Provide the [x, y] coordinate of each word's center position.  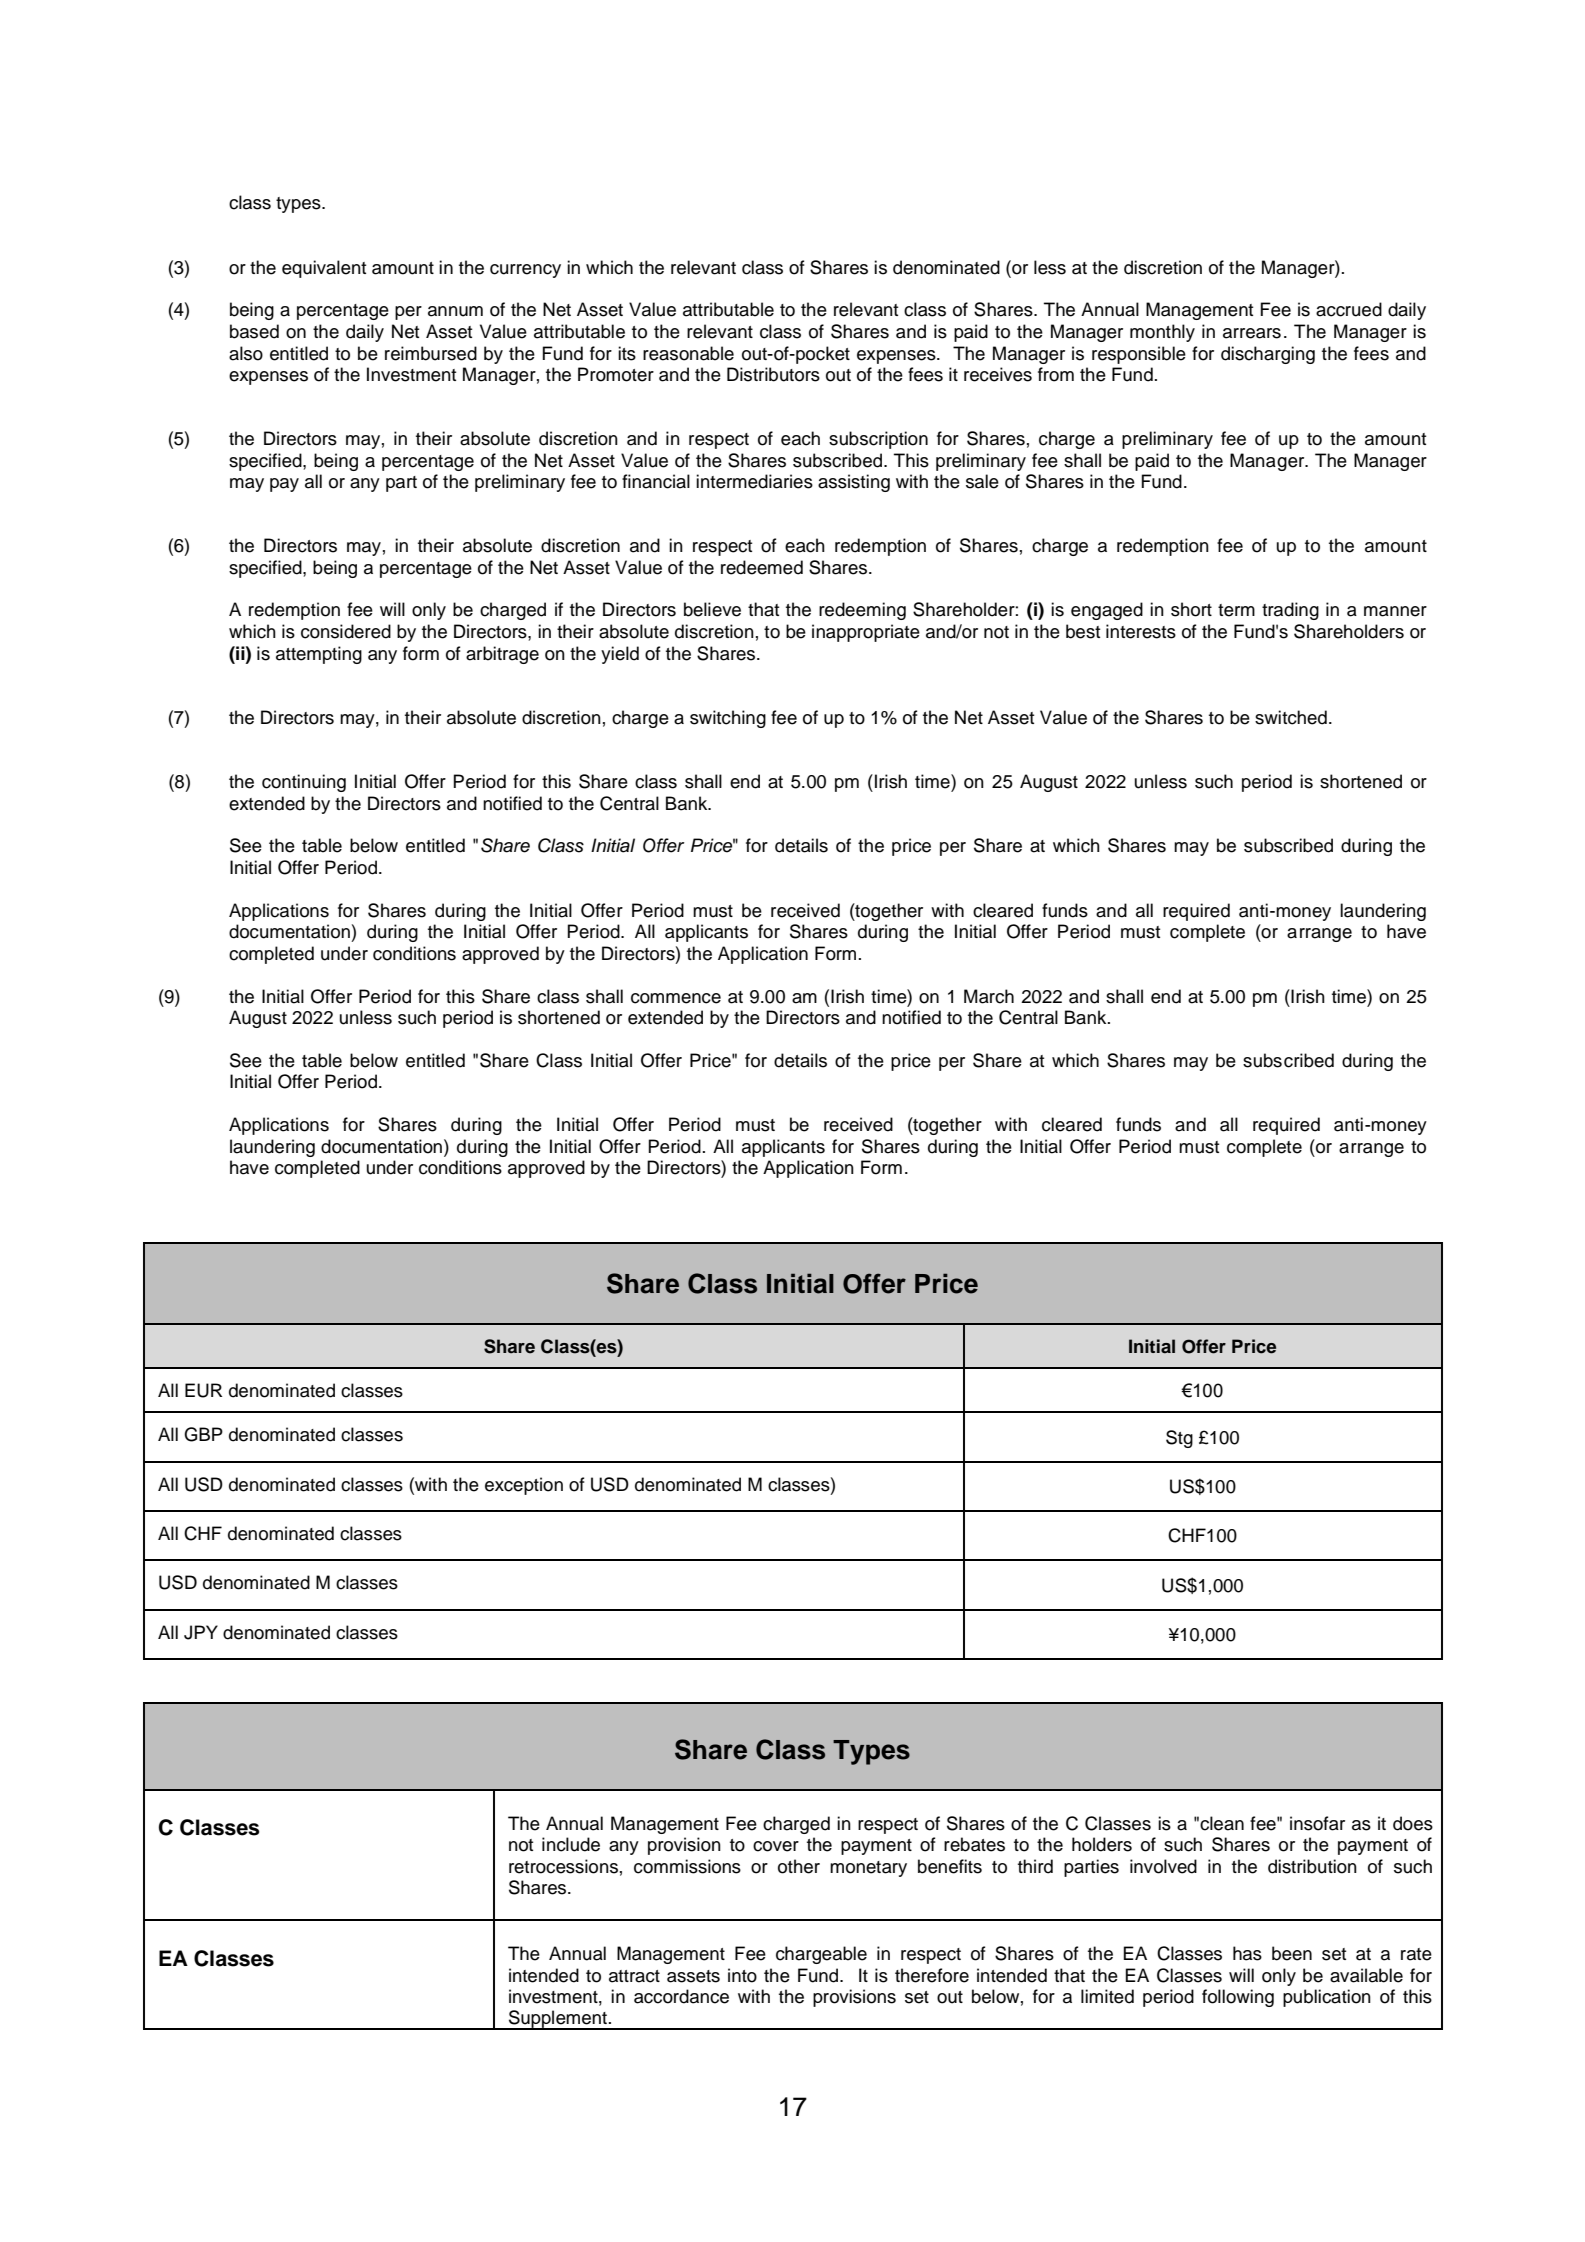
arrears [1252, 333]
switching [728, 719]
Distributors [773, 374]
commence [676, 998]
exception [524, 1486]
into [742, 1975]
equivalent [324, 269]
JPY [201, 1632]
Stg [1179, 1439]
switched [1291, 717]
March [989, 996]
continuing [304, 783]
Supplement [558, 2020]
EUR [203, 1390]
